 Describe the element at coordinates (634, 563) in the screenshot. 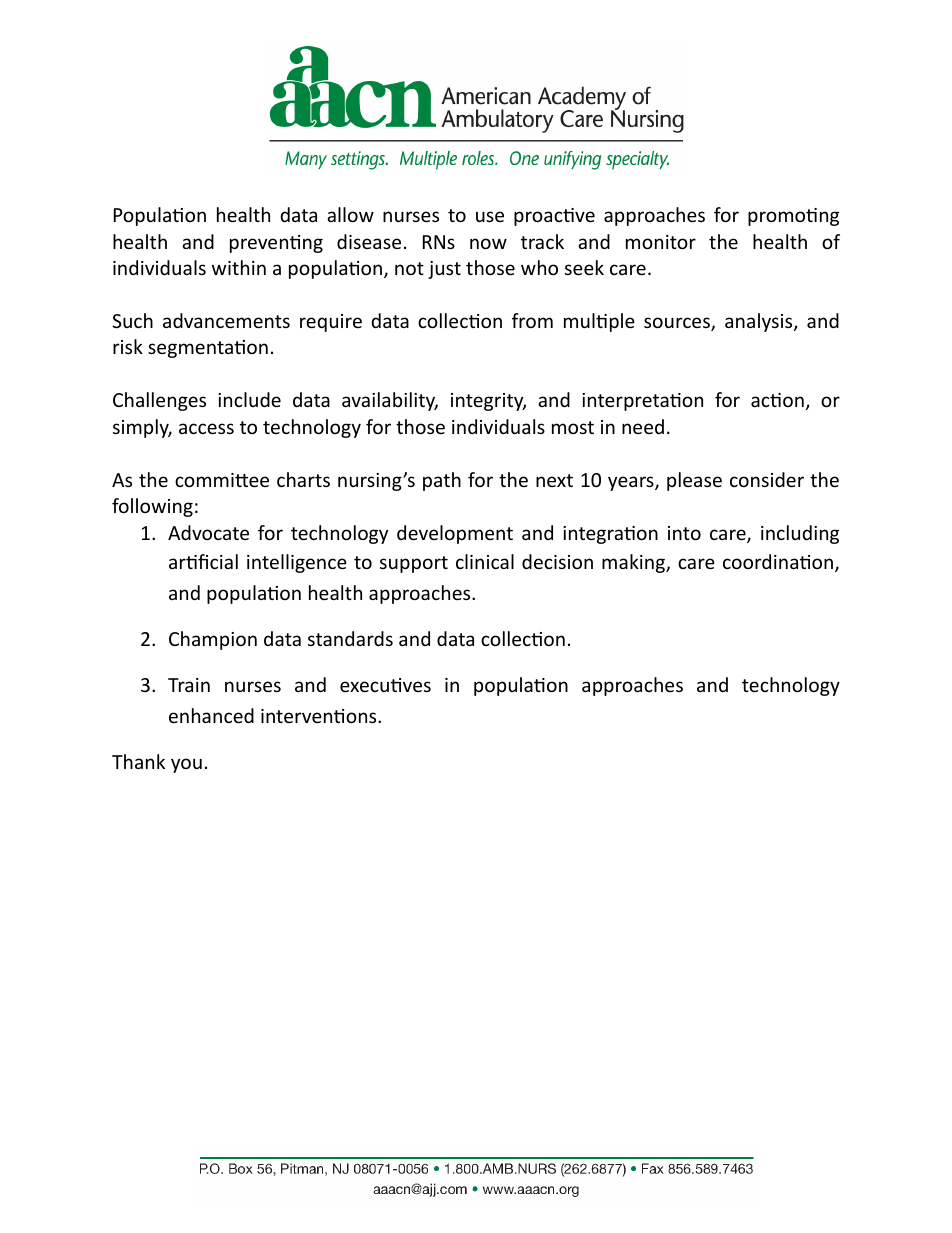

I see `making` at that location.
